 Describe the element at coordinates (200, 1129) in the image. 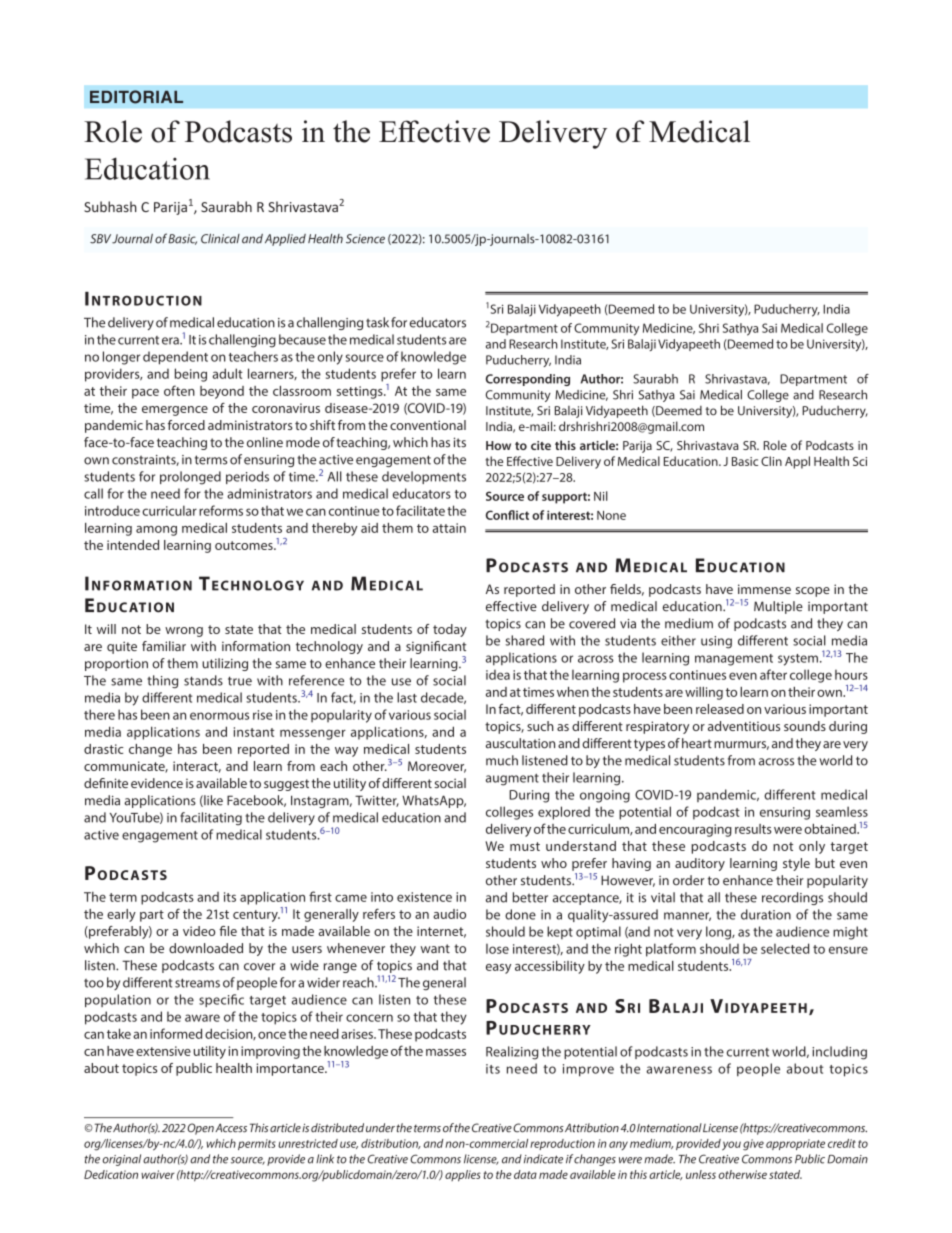

I see `Open` at that location.
